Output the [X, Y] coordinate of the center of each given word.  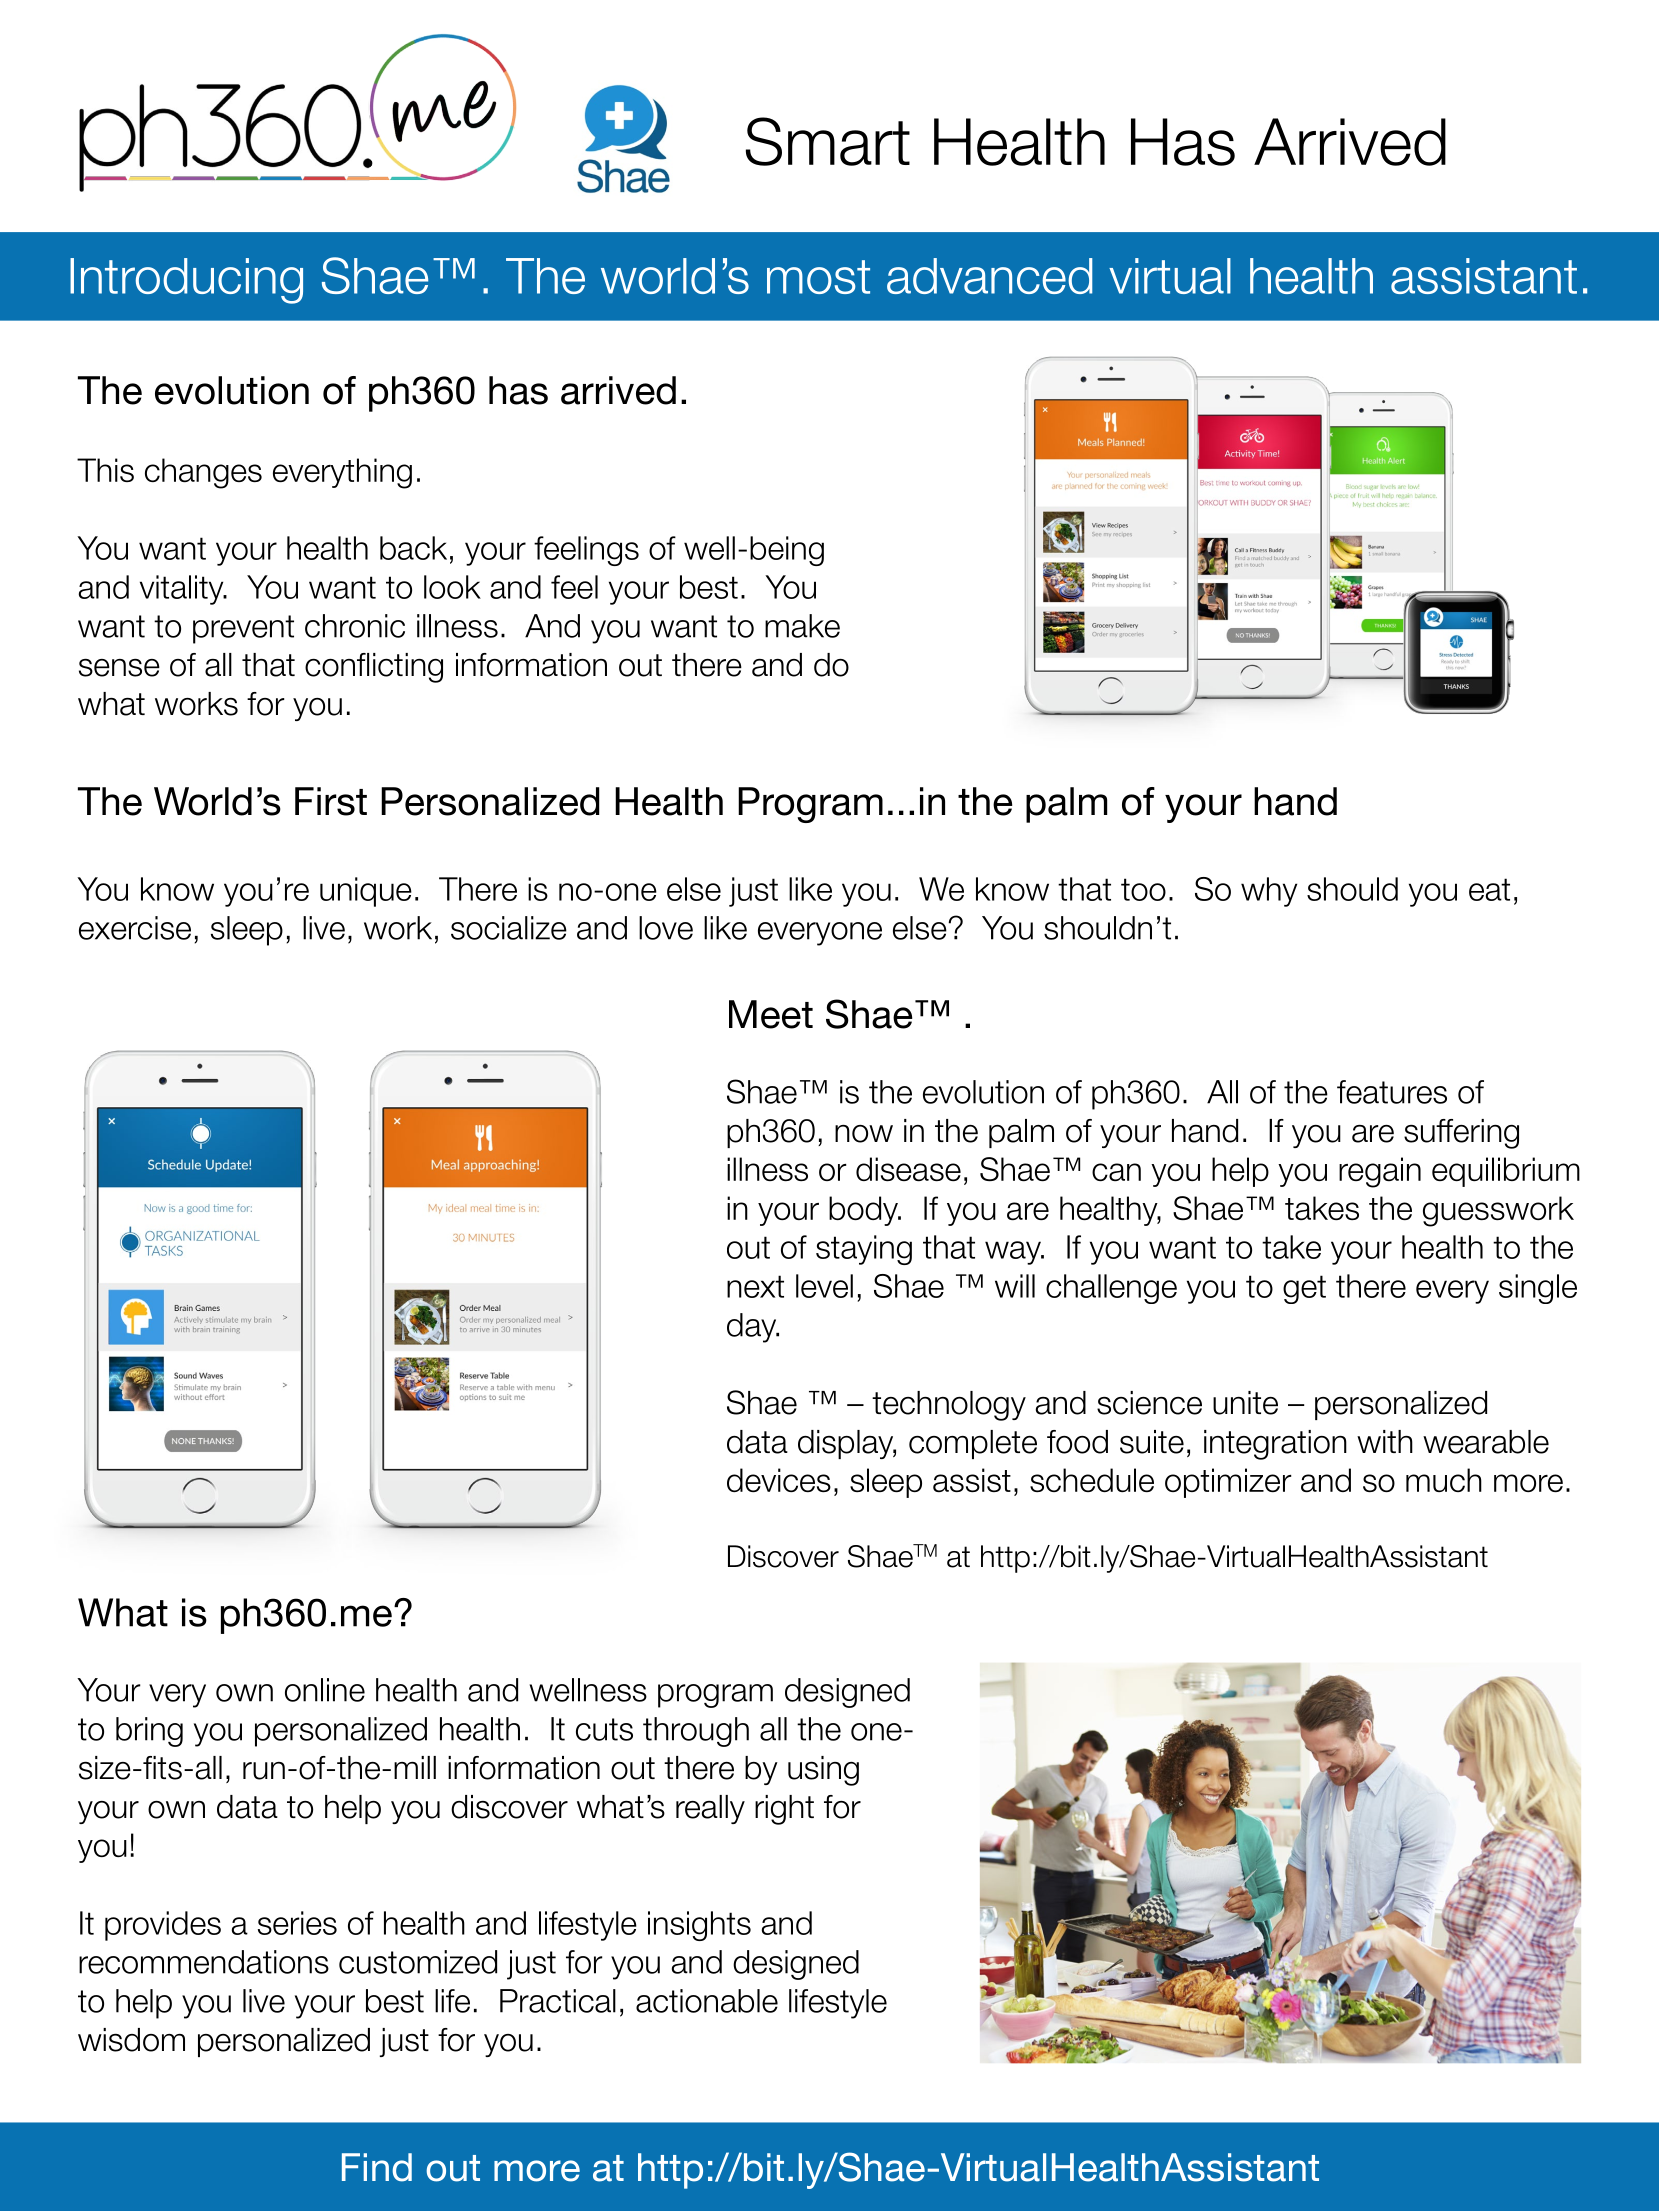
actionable [707, 2001]
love [666, 928]
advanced [989, 276]
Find [377, 2167]
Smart [828, 141]
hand [1295, 801]
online [325, 1690]
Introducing [186, 281]
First [331, 801]
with [1385, 1441]
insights [699, 1926]
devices [779, 1480]
